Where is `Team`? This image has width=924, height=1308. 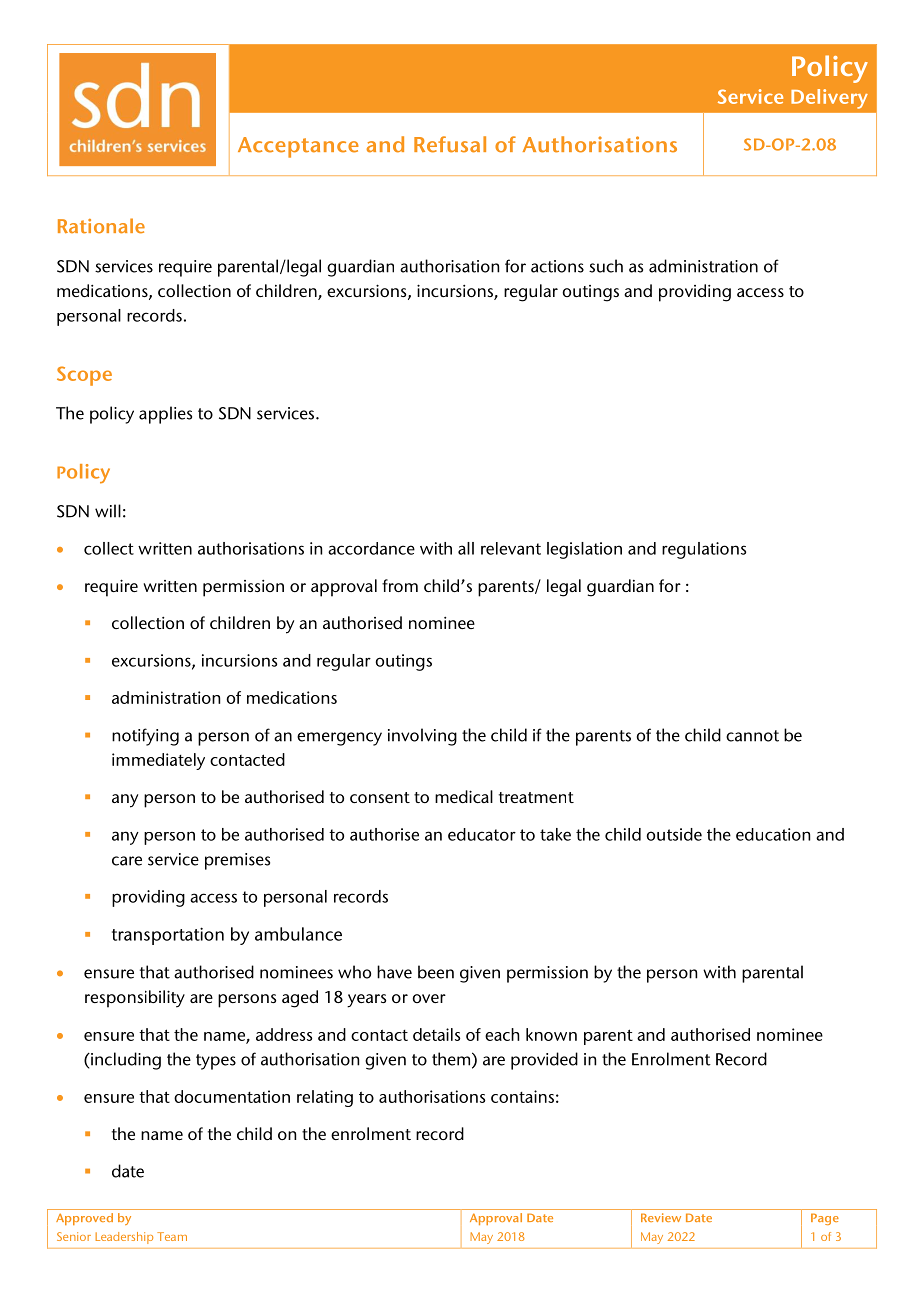 Team is located at coordinates (172, 1236).
